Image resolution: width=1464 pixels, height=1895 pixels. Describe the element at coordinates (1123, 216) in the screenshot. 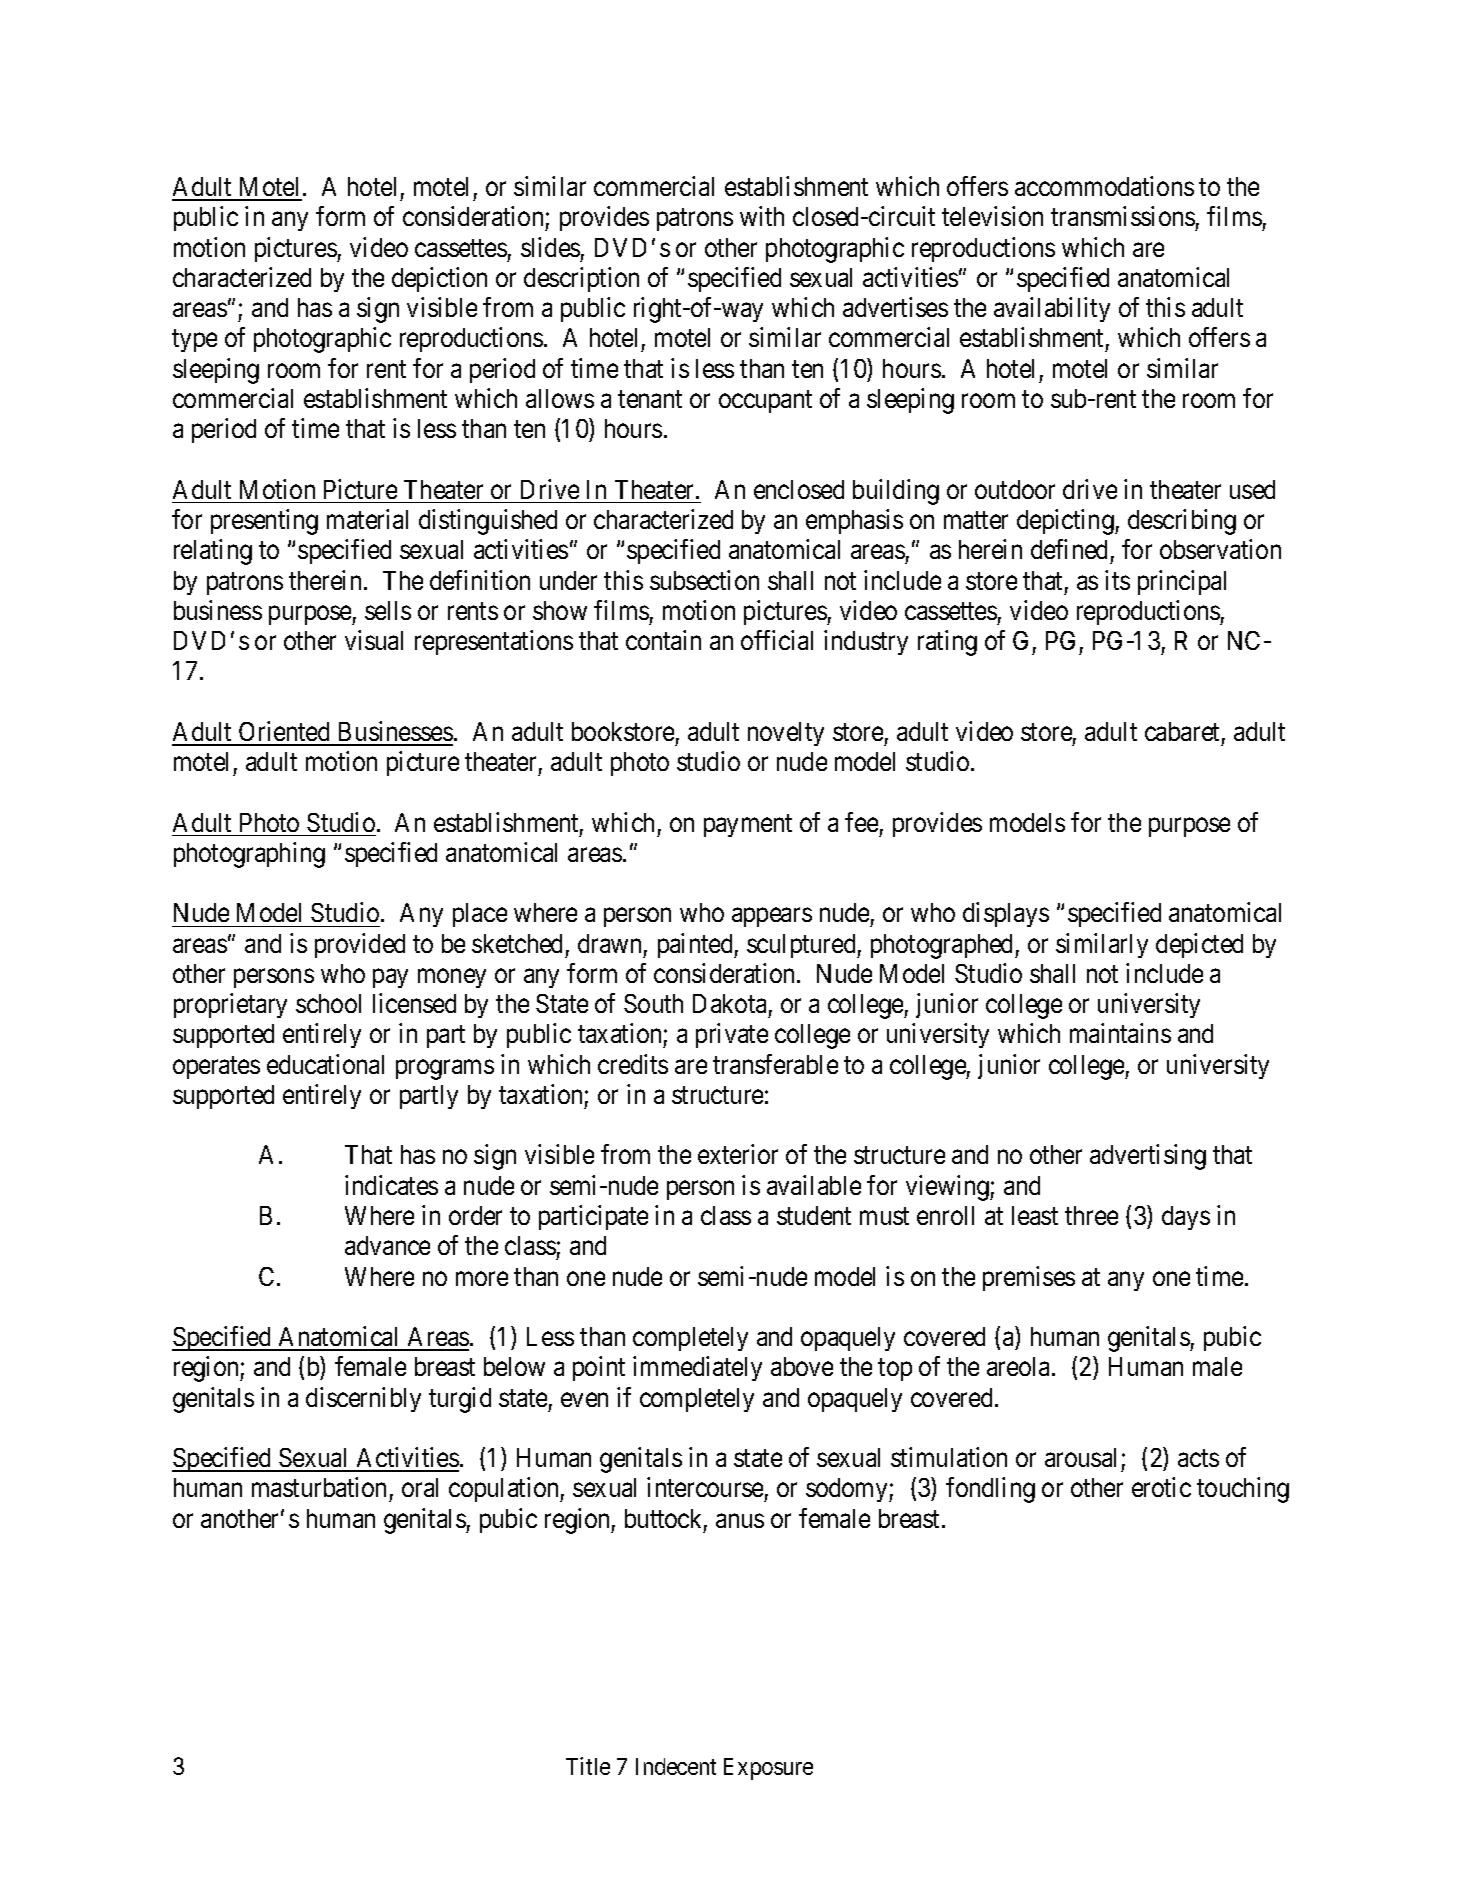

I see `transmissions` at that location.
